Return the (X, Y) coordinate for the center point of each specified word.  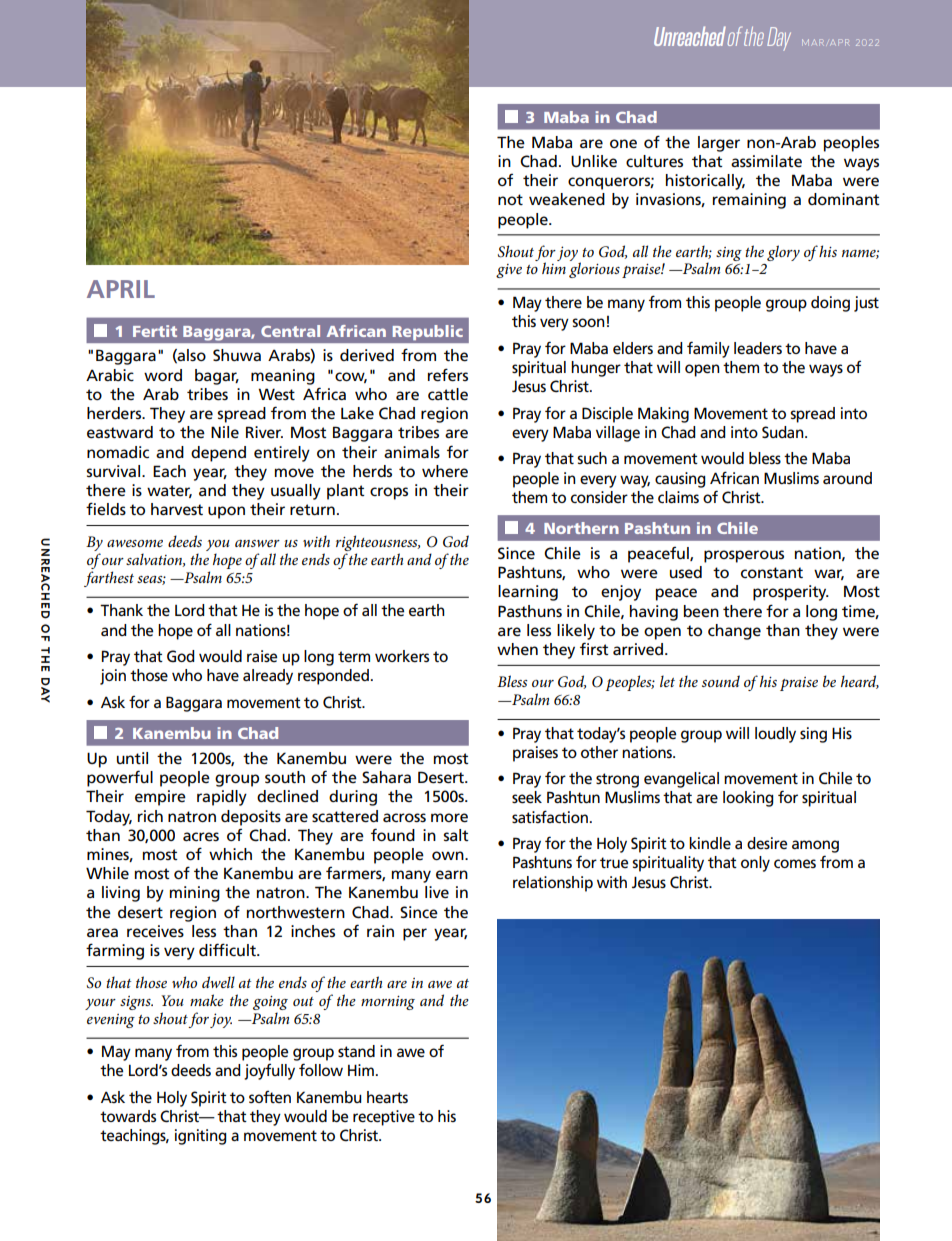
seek (527, 797)
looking (748, 799)
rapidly (222, 798)
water (169, 491)
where (445, 471)
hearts (387, 1097)
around (847, 478)
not (510, 199)
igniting (201, 1137)
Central (290, 331)
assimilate (766, 161)
